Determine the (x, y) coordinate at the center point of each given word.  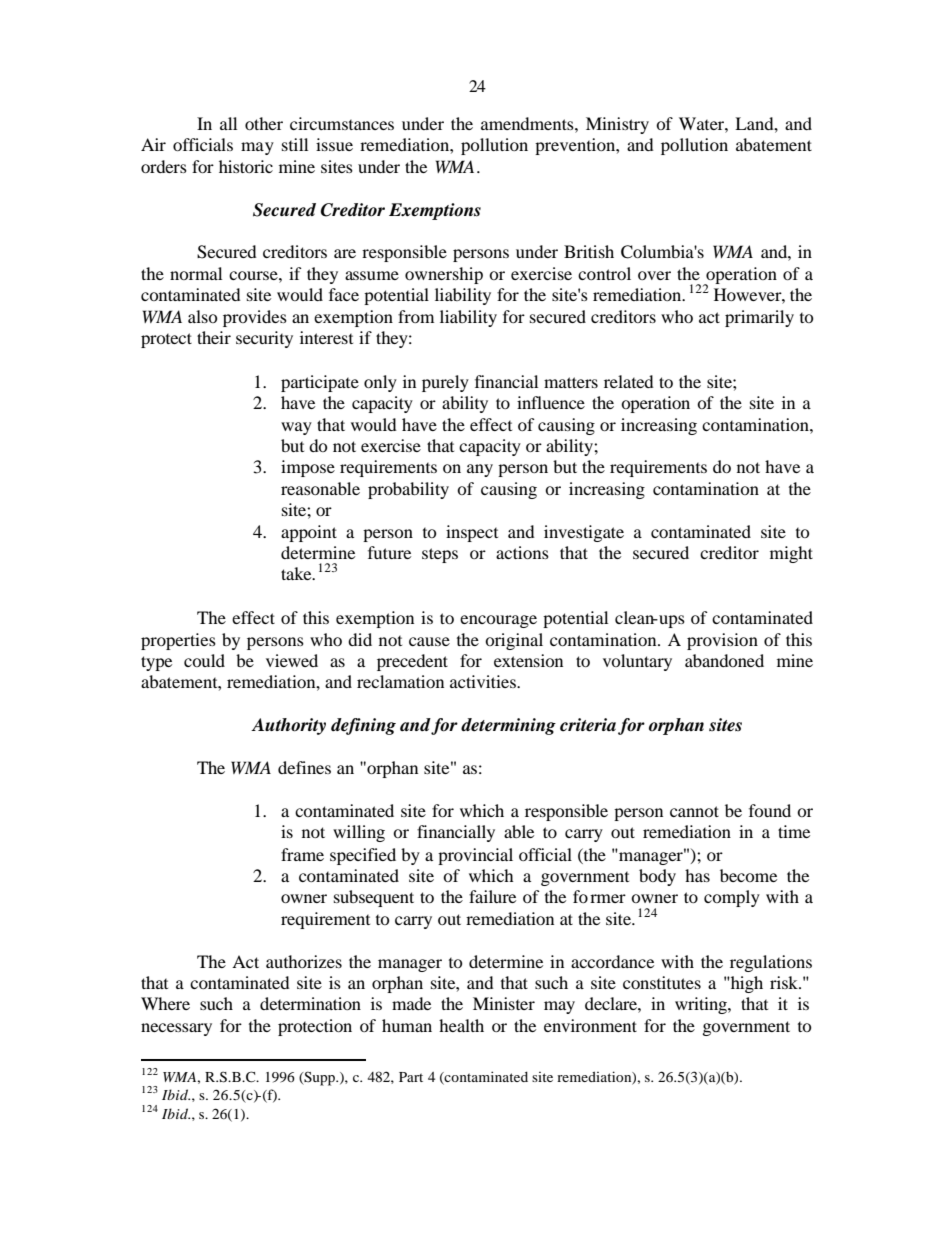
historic (246, 166)
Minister (504, 1003)
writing (702, 1005)
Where (165, 1003)
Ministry (617, 125)
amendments (528, 123)
